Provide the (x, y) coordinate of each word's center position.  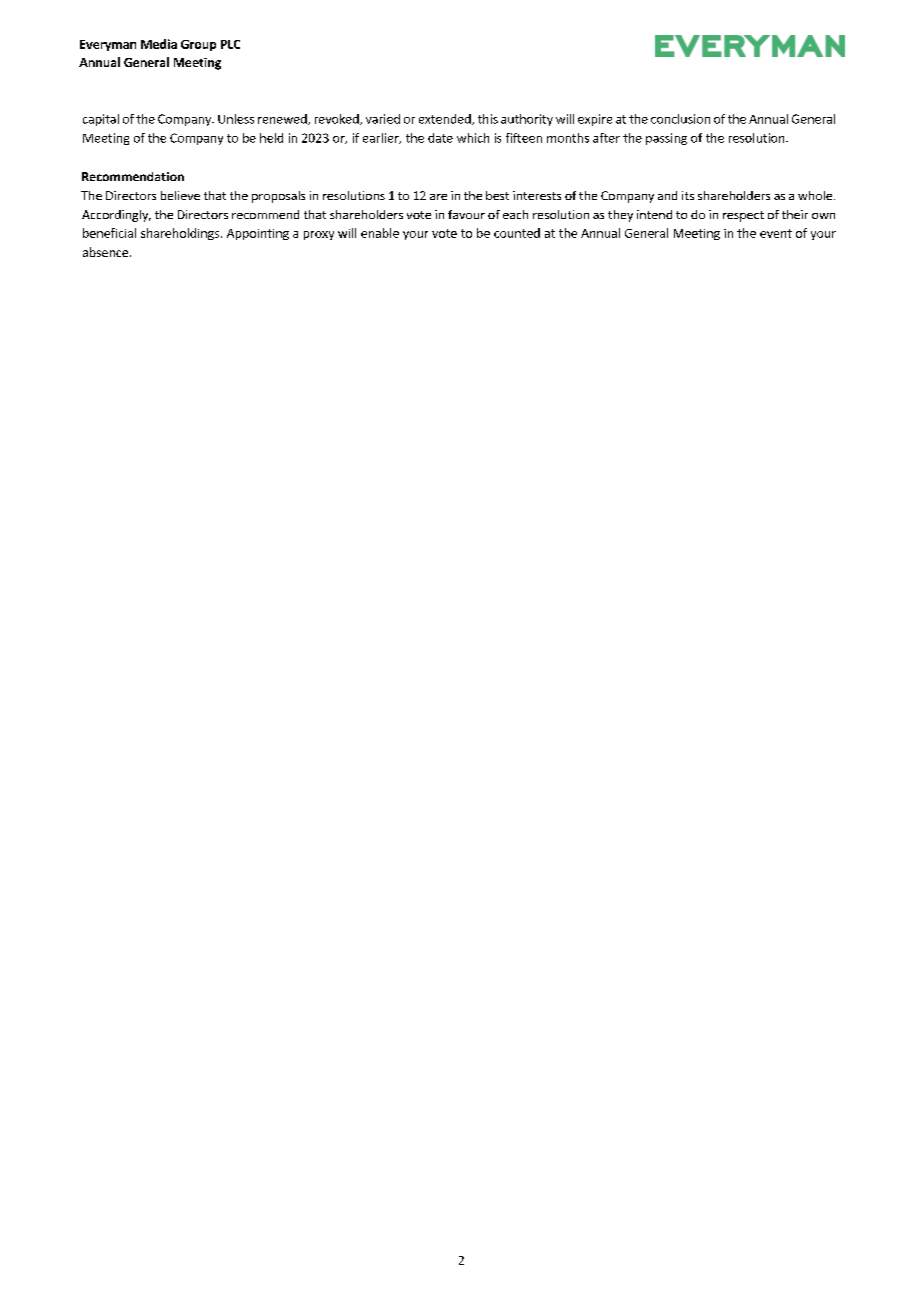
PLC (230, 44)
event (776, 233)
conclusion (680, 119)
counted (517, 233)
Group (198, 45)
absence (107, 252)
